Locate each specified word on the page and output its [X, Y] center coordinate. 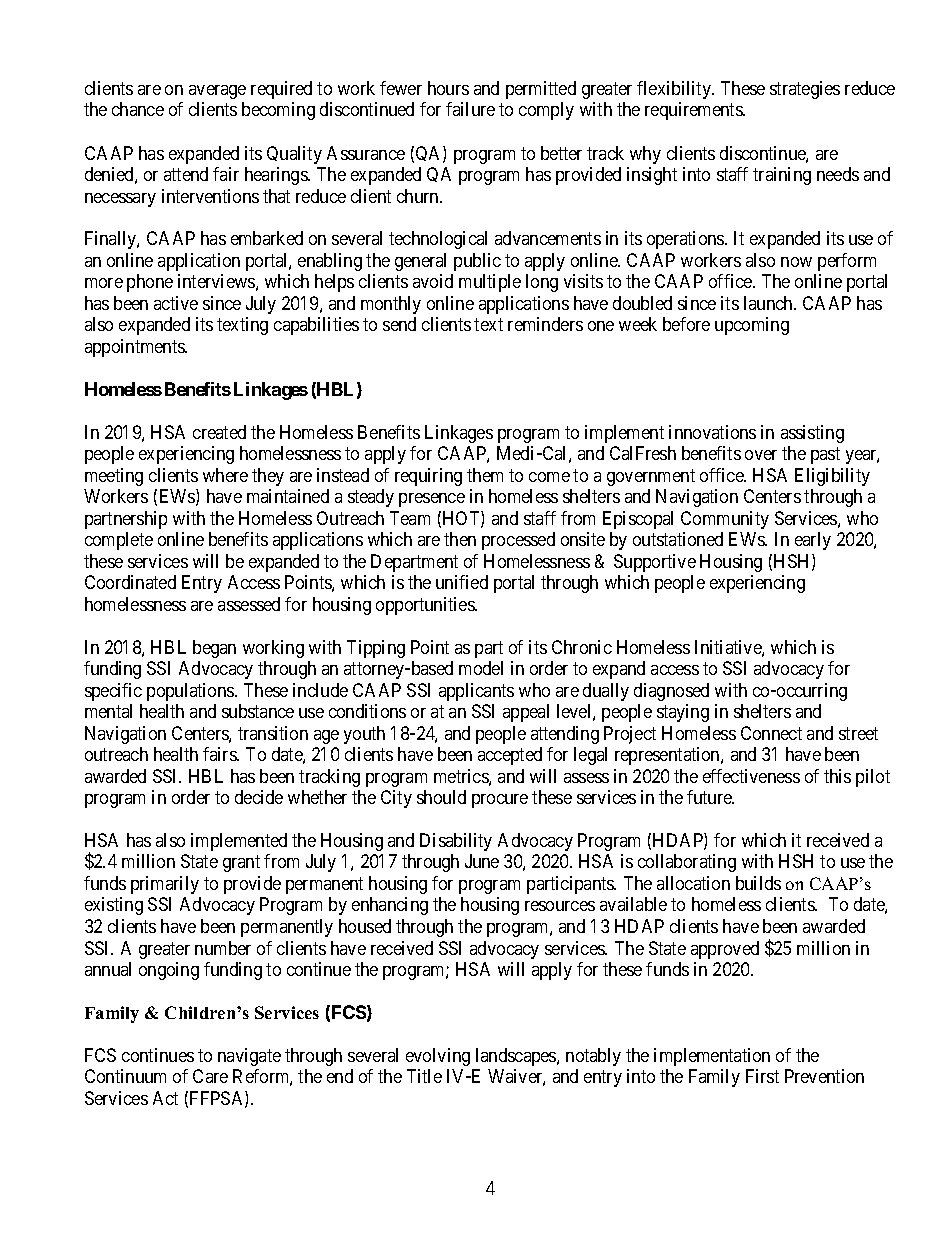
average [217, 92]
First [762, 1076]
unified [462, 582]
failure [470, 109]
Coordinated [130, 582]
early [813, 541]
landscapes [517, 1057]
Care [210, 1076]
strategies [805, 90]
